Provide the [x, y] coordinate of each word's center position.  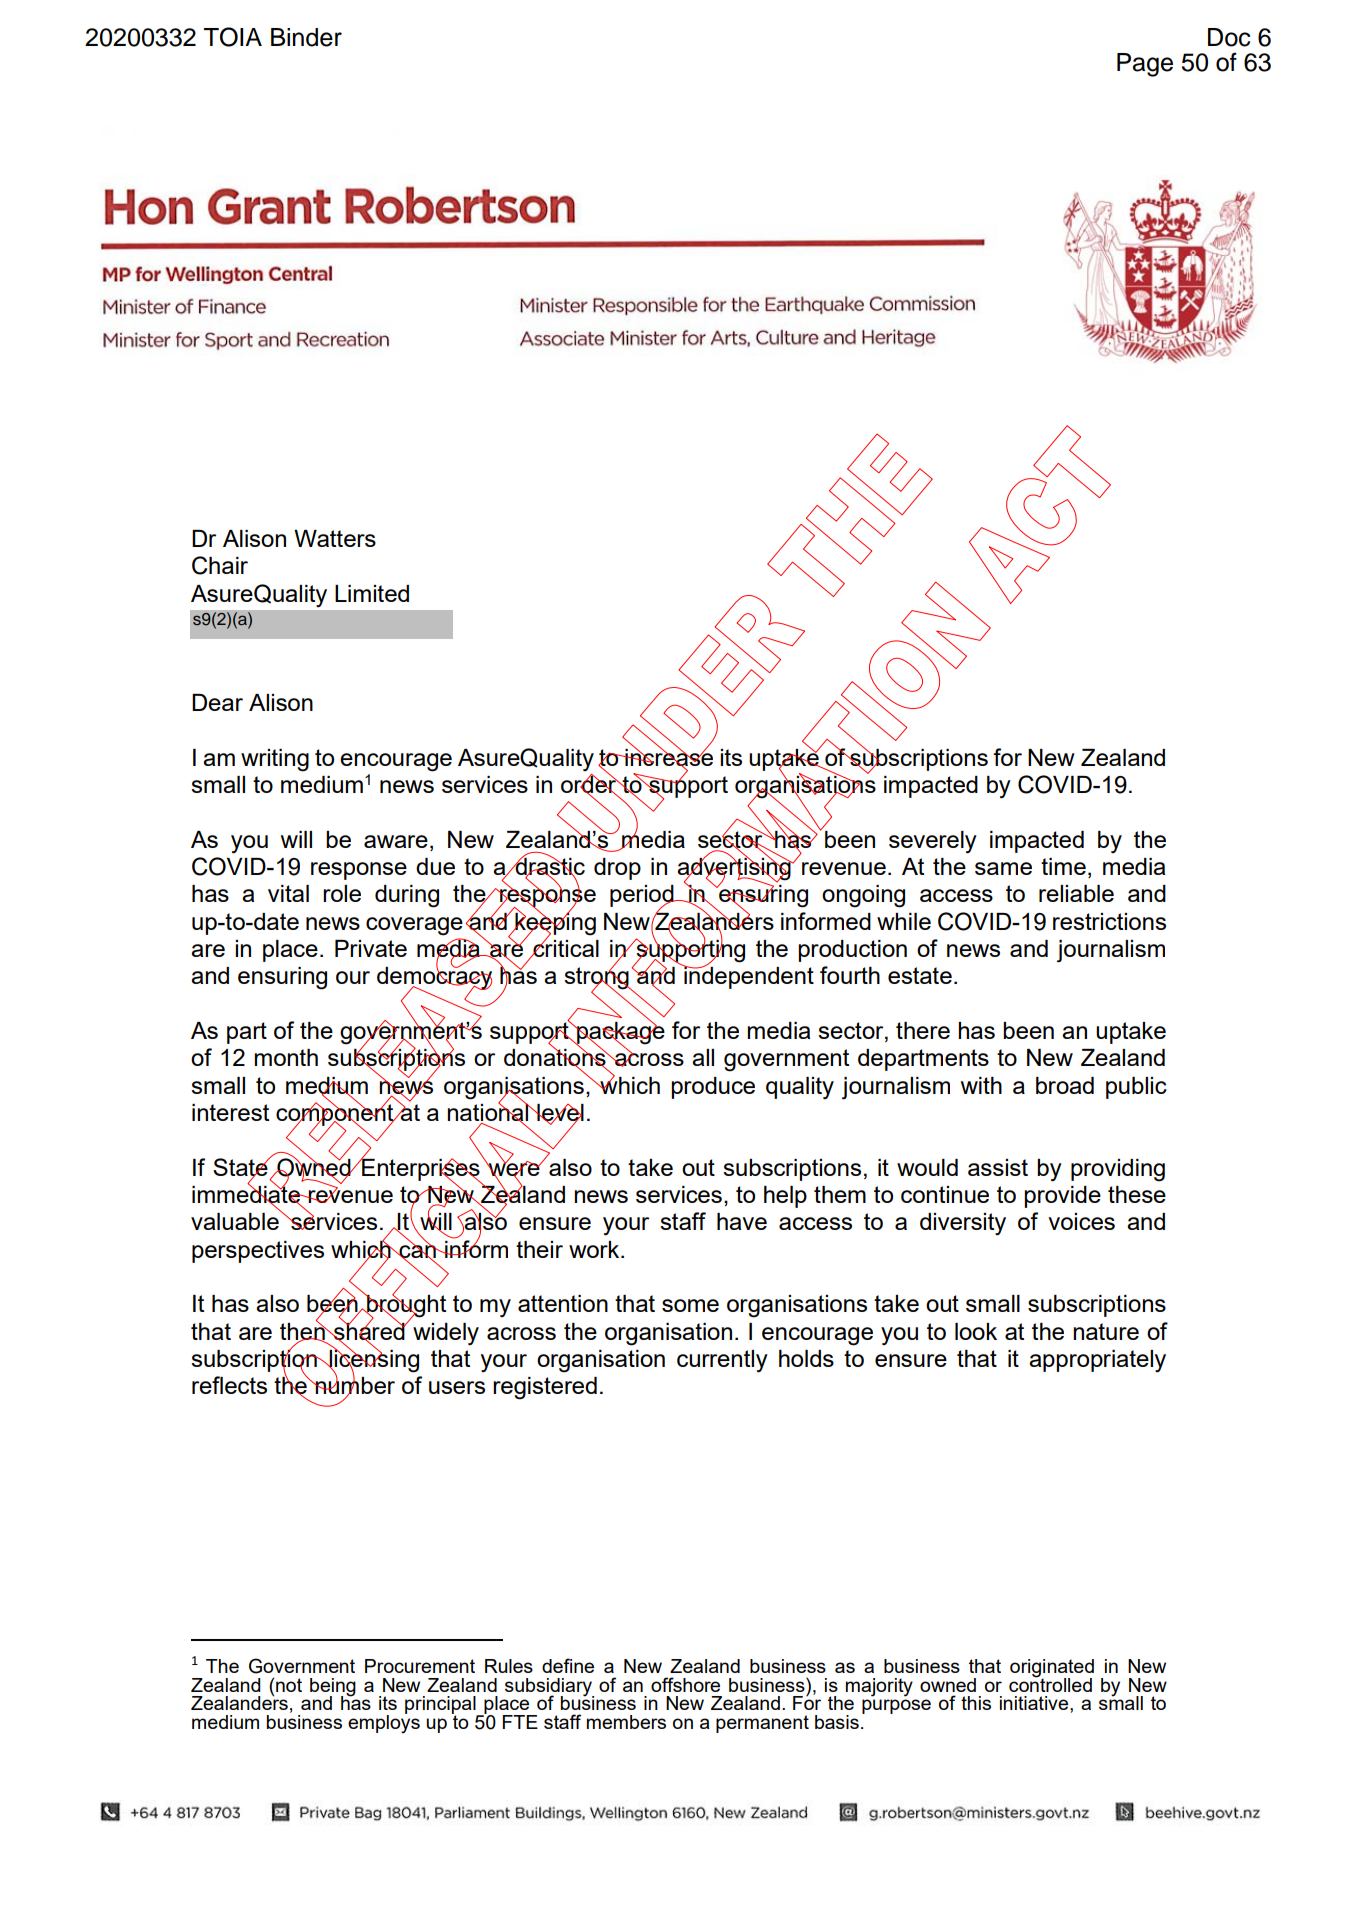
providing [1118, 1170]
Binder [306, 37]
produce [713, 1088]
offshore [685, 1684]
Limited [372, 593]
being [333, 1688]
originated [1052, 1669]
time [1063, 866]
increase [668, 757]
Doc [1229, 37]
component [336, 1114]
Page [1145, 65]
